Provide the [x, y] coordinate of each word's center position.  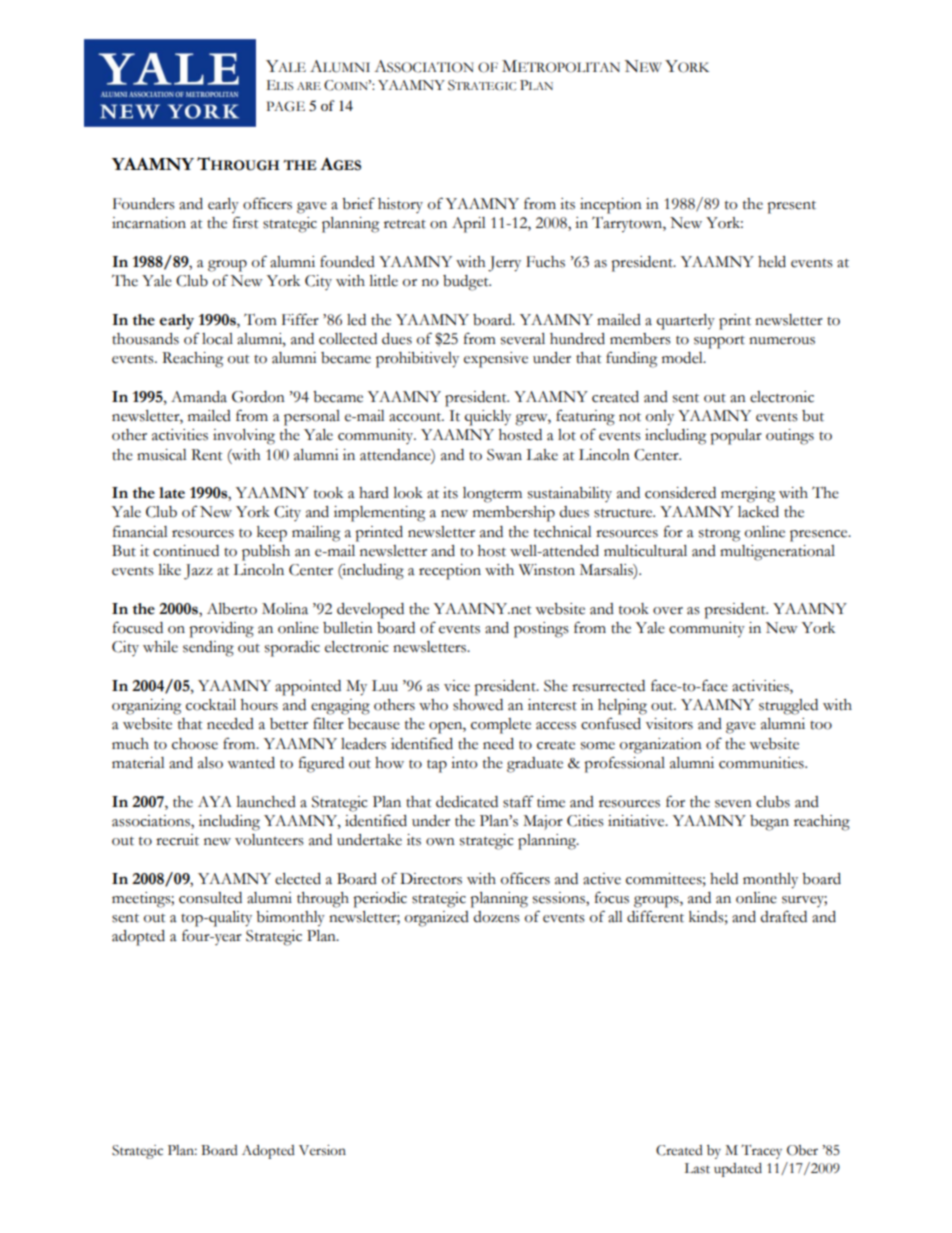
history [400, 205]
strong [719, 535]
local [217, 339]
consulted [210, 898]
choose [195, 744]
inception [611, 206]
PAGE [286, 106]
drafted [784, 916]
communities [762, 763]
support [719, 342]
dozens [497, 917]
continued [186, 551]
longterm [492, 495]
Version [322, 1150]
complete [501, 726]
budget [467, 283]
